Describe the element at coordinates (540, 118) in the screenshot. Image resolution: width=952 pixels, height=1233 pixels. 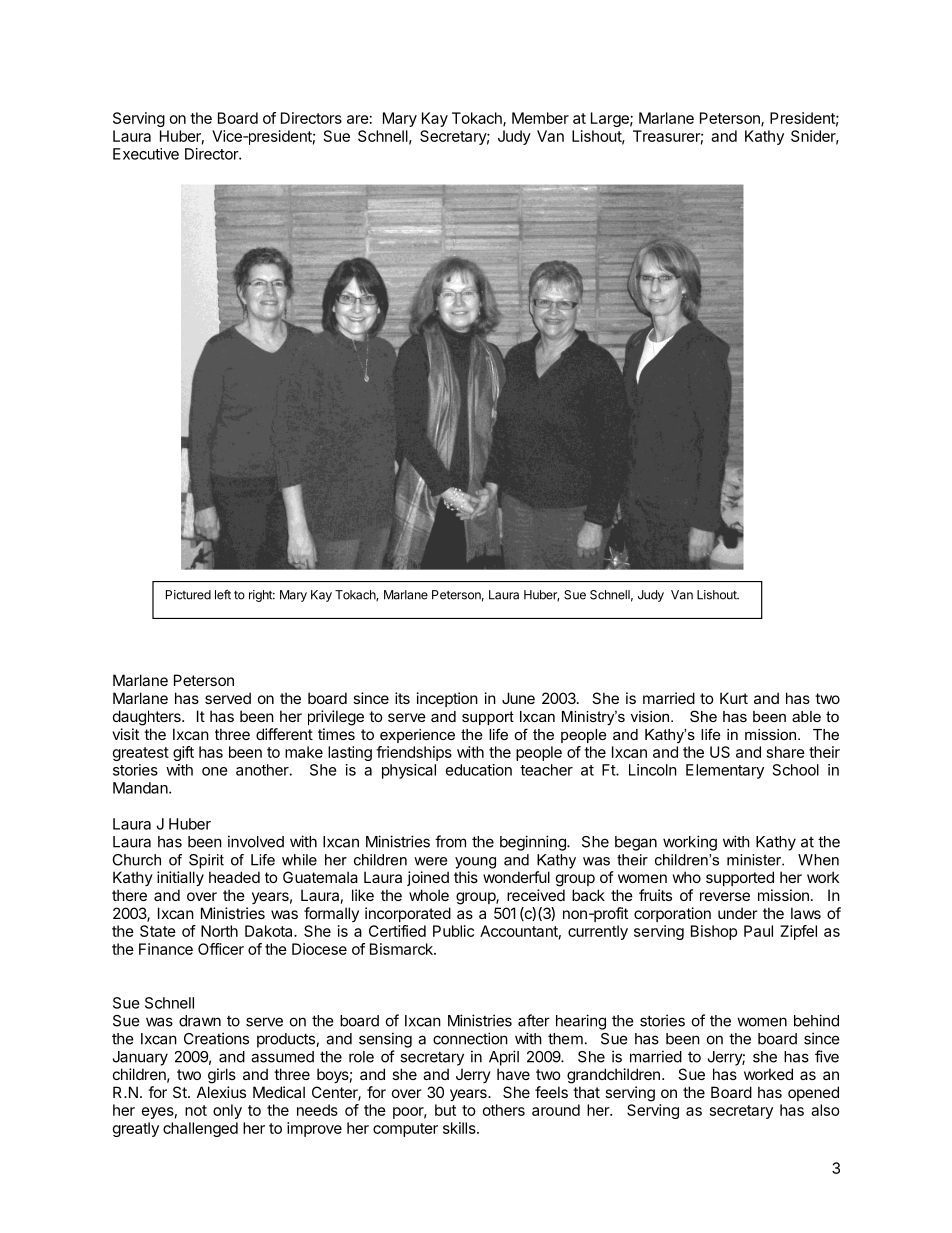
I see `Member` at that location.
